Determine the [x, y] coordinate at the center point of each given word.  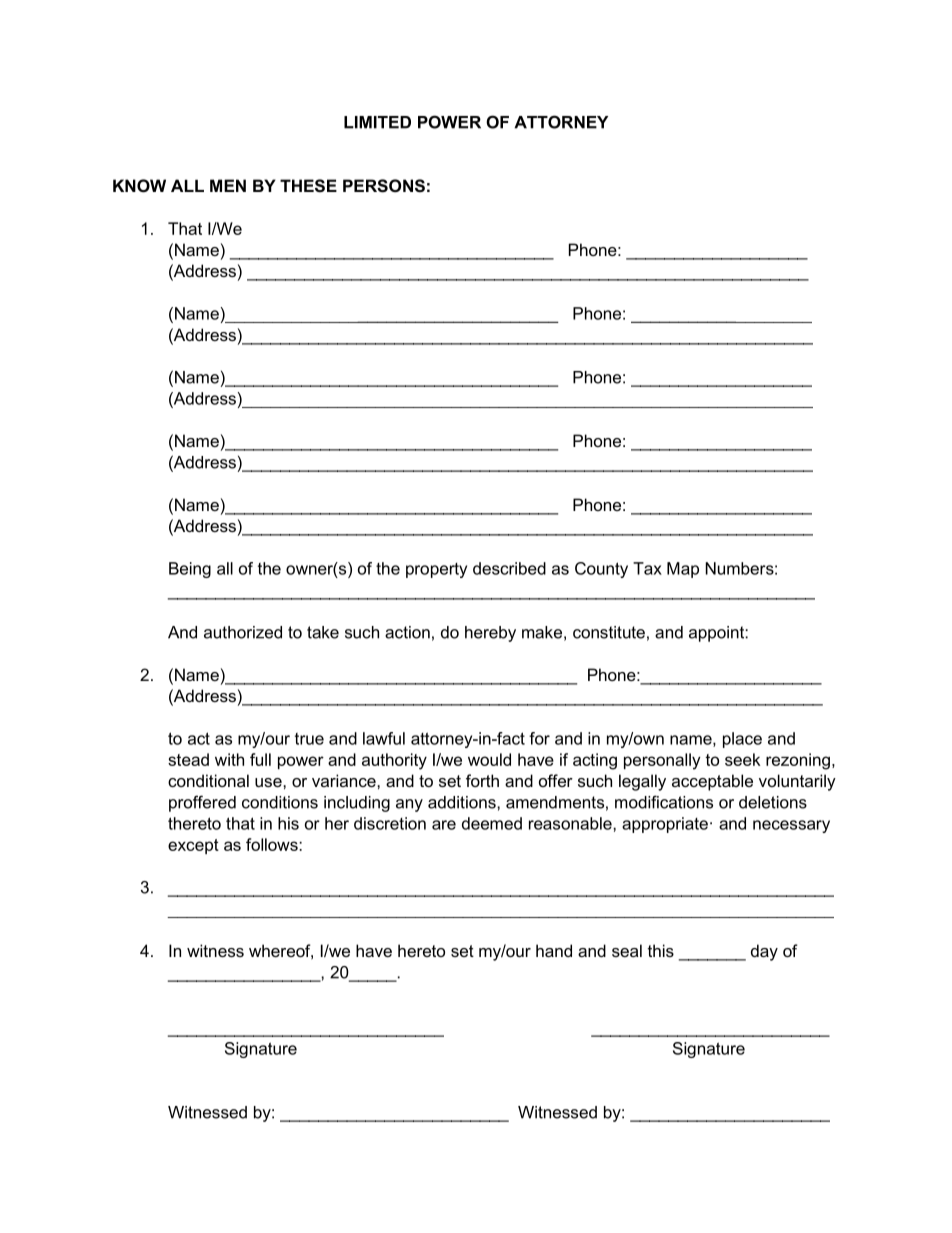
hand [554, 950]
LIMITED [377, 122]
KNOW [139, 185]
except [193, 846]
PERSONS [384, 186]
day [764, 952]
